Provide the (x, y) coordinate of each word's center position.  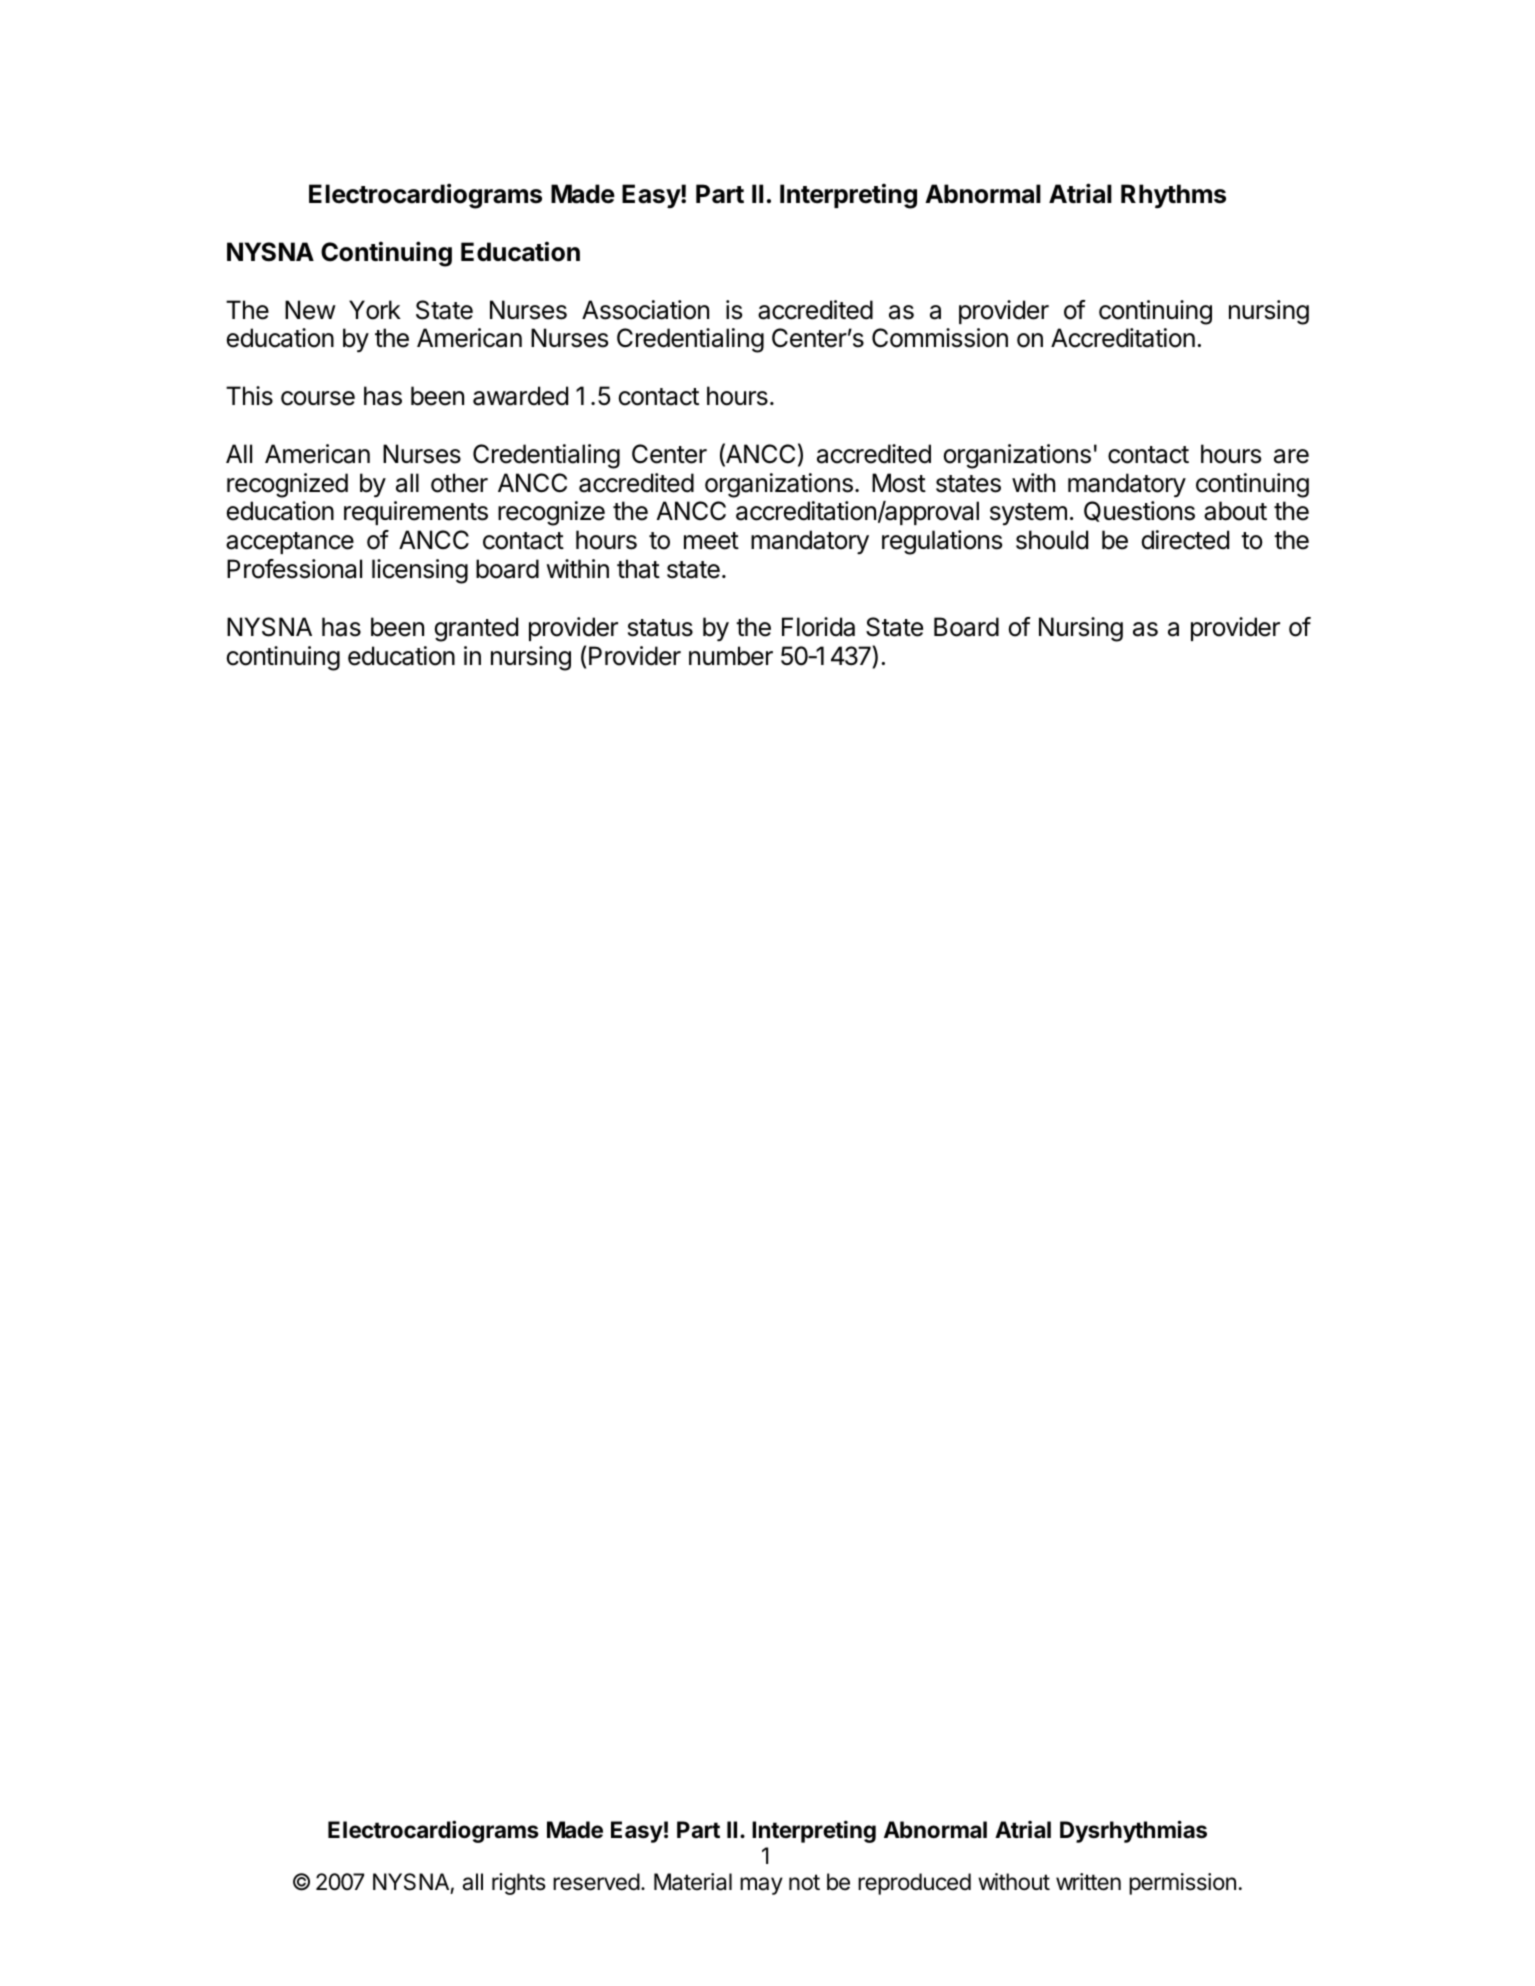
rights (519, 1884)
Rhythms (1173, 196)
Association (645, 310)
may (761, 1886)
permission (1182, 1884)
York (375, 310)
